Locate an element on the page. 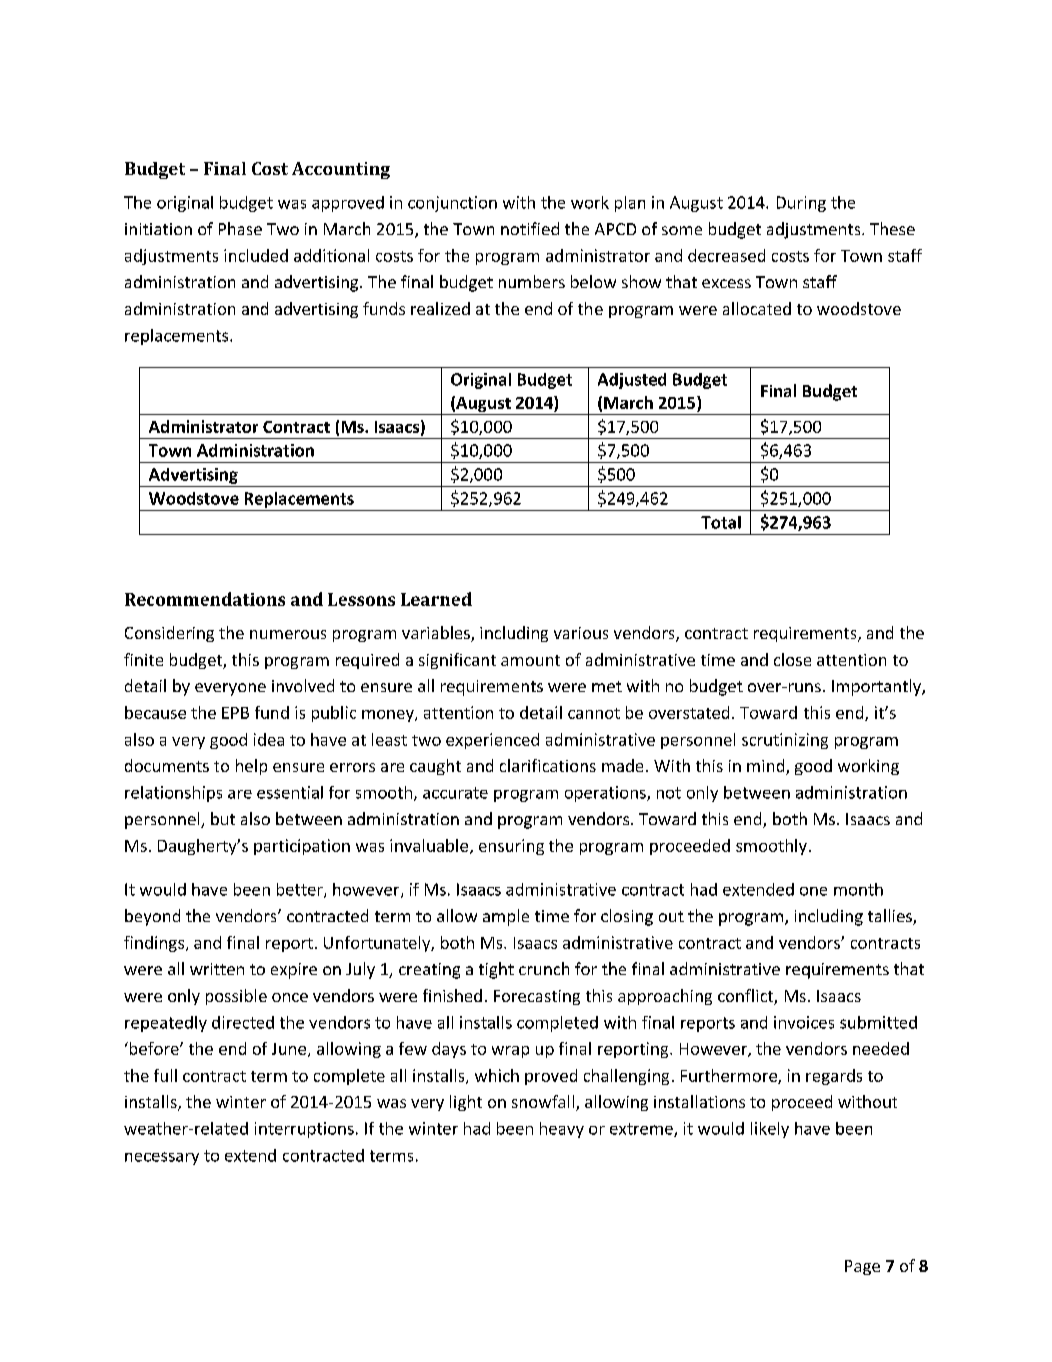 The image size is (1052, 1362). Phase is located at coordinates (240, 228).
